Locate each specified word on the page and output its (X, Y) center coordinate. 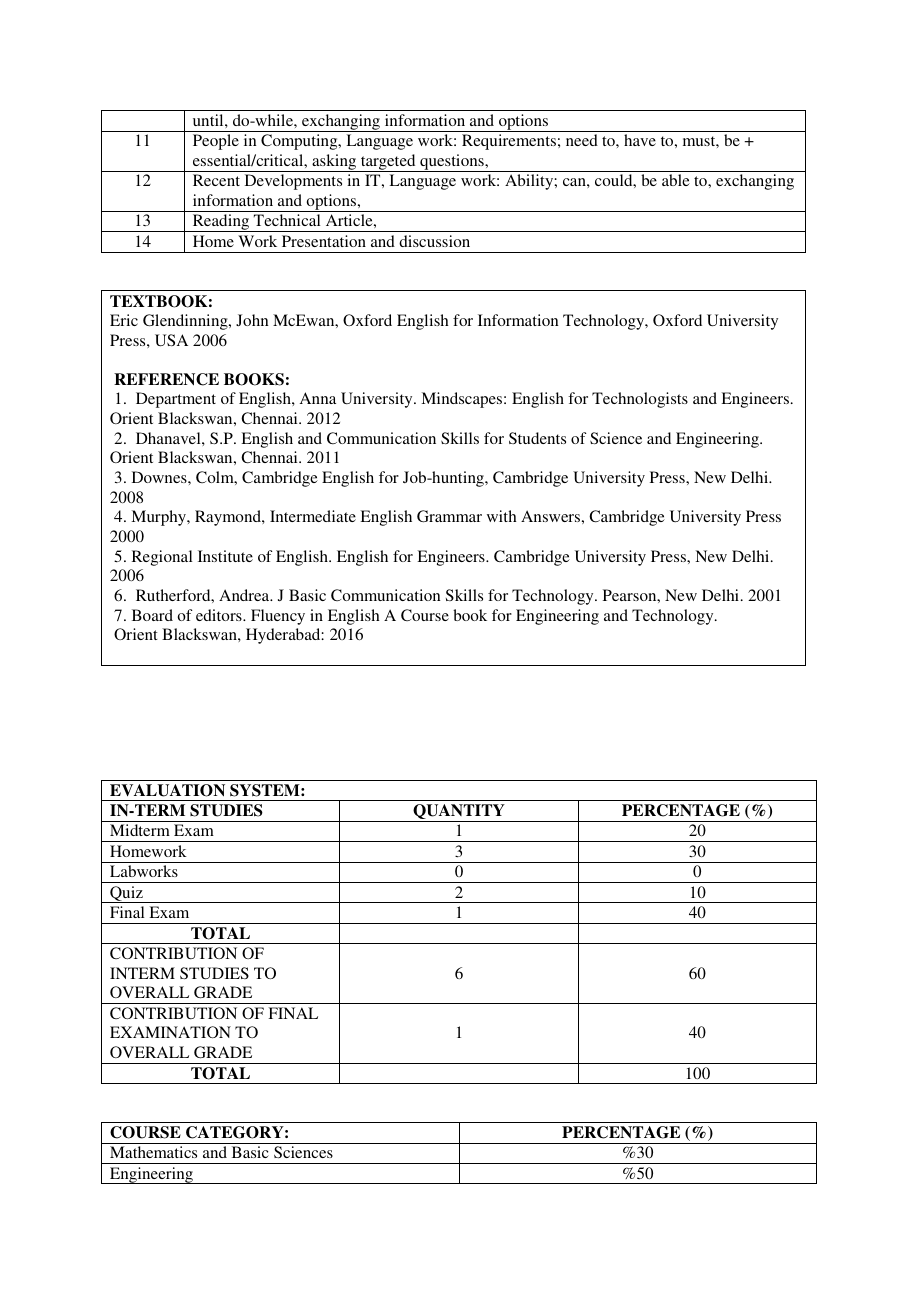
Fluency (278, 617)
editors (220, 615)
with (501, 516)
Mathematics (153, 1152)
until (209, 120)
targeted (388, 163)
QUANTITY (459, 813)
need (582, 140)
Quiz (126, 894)
